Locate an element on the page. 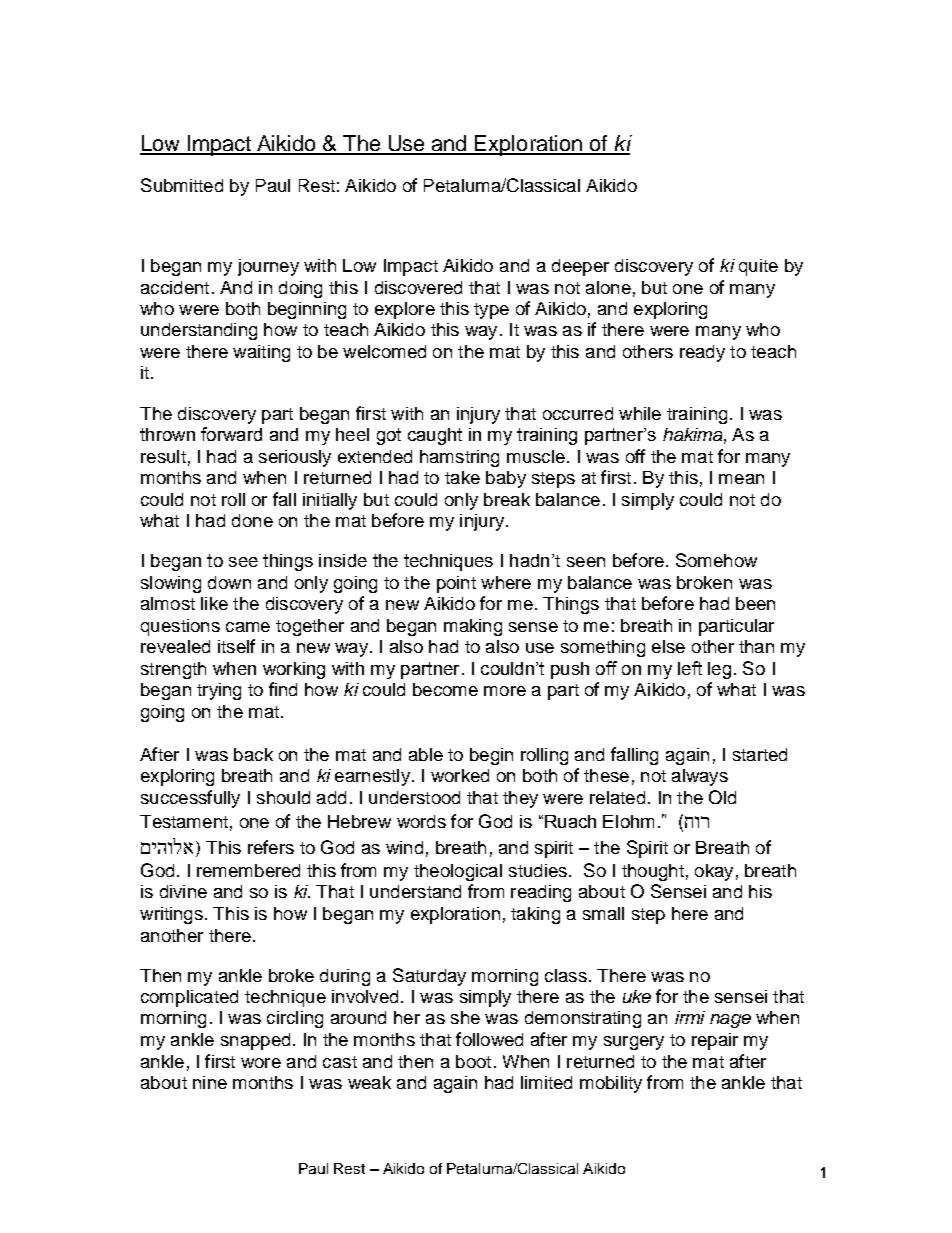  else is located at coordinates (668, 646).
